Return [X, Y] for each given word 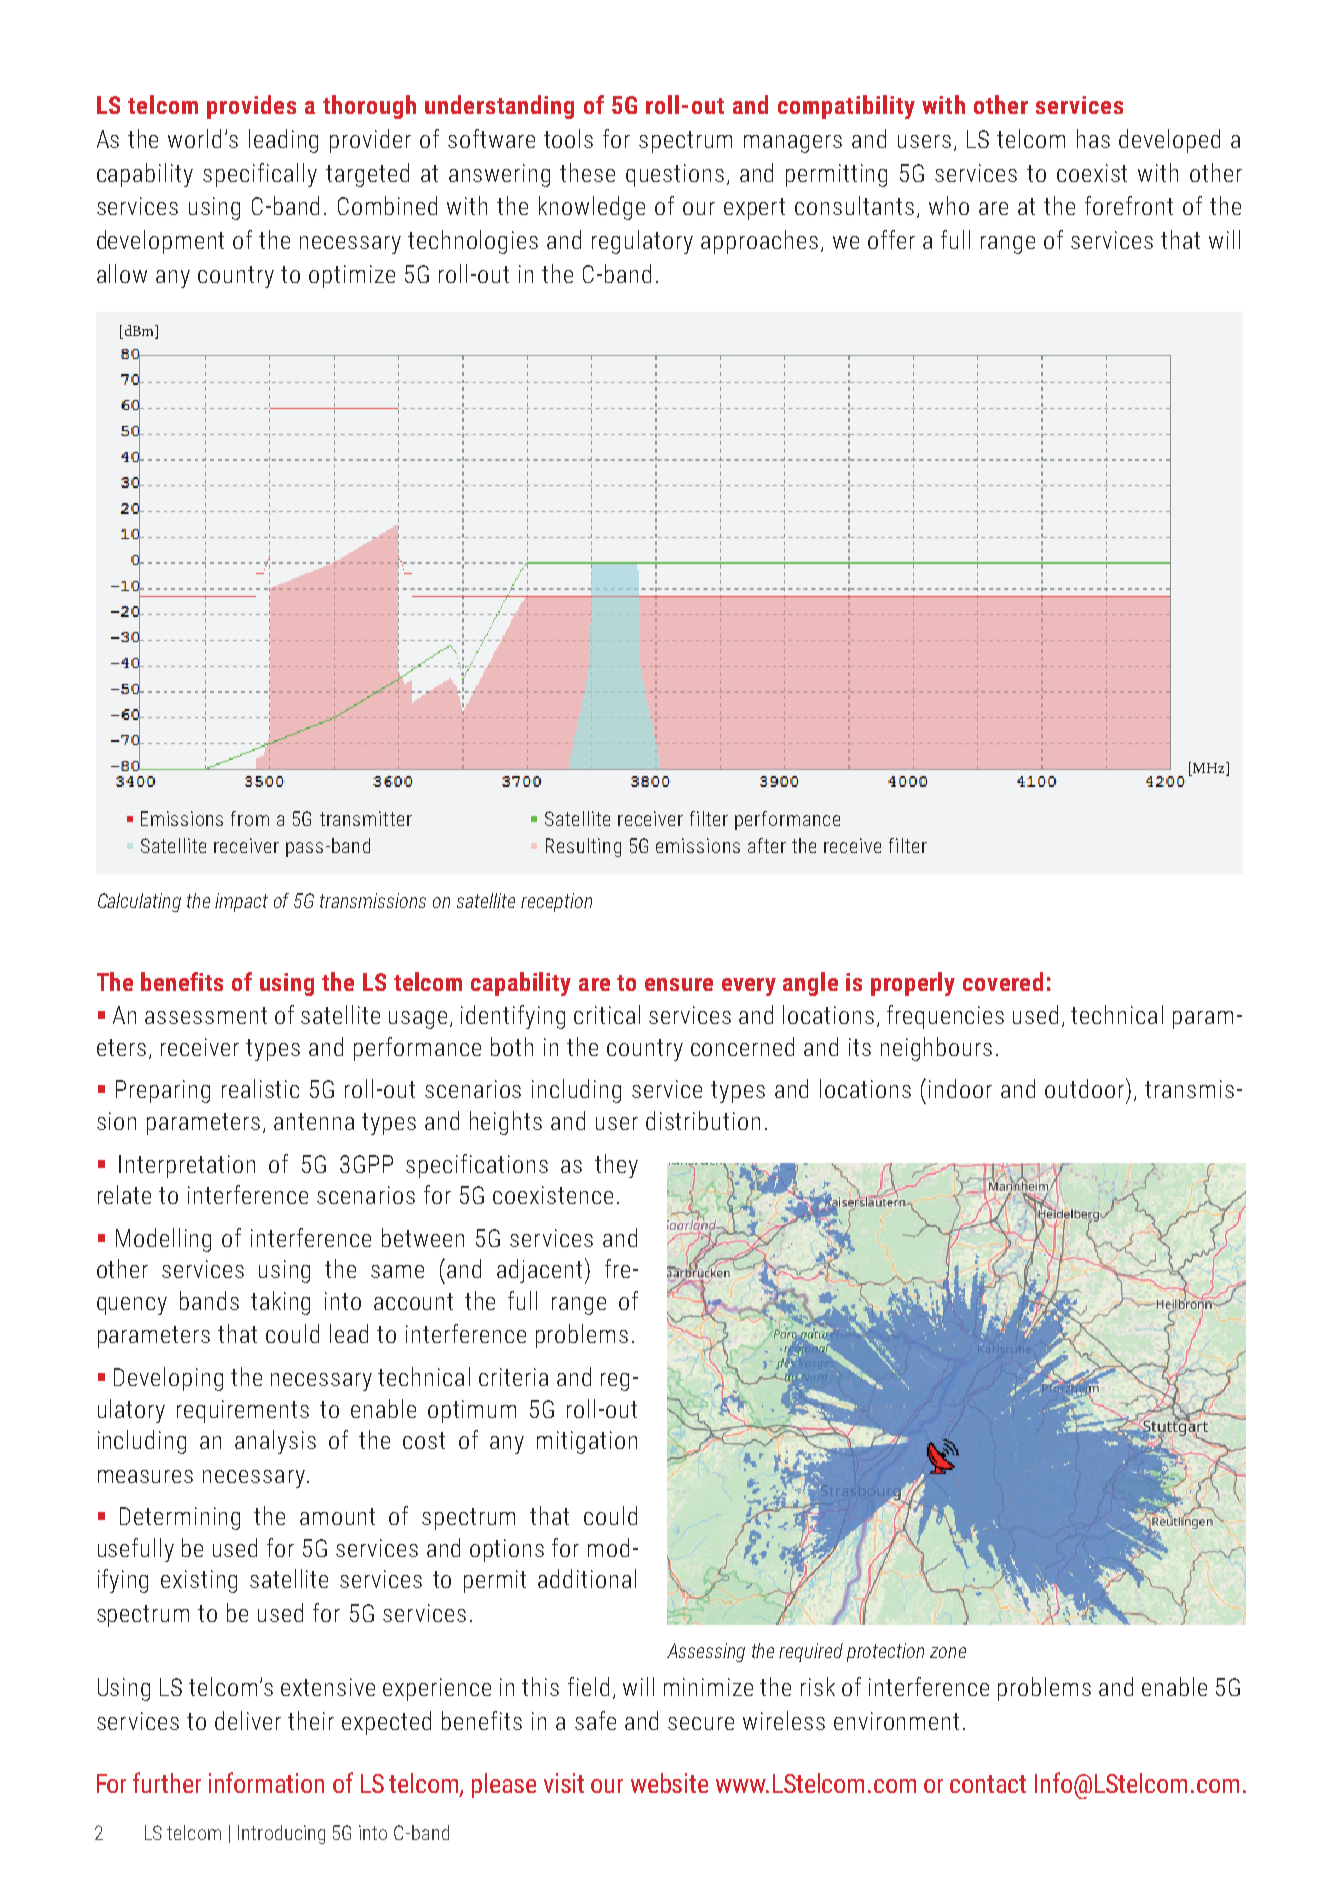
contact [988, 1784]
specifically [260, 175]
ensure [679, 984]
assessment [206, 1015]
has [1093, 138]
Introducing [281, 1834]
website [669, 1783]
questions [675, 175]
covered [1003, 981]
